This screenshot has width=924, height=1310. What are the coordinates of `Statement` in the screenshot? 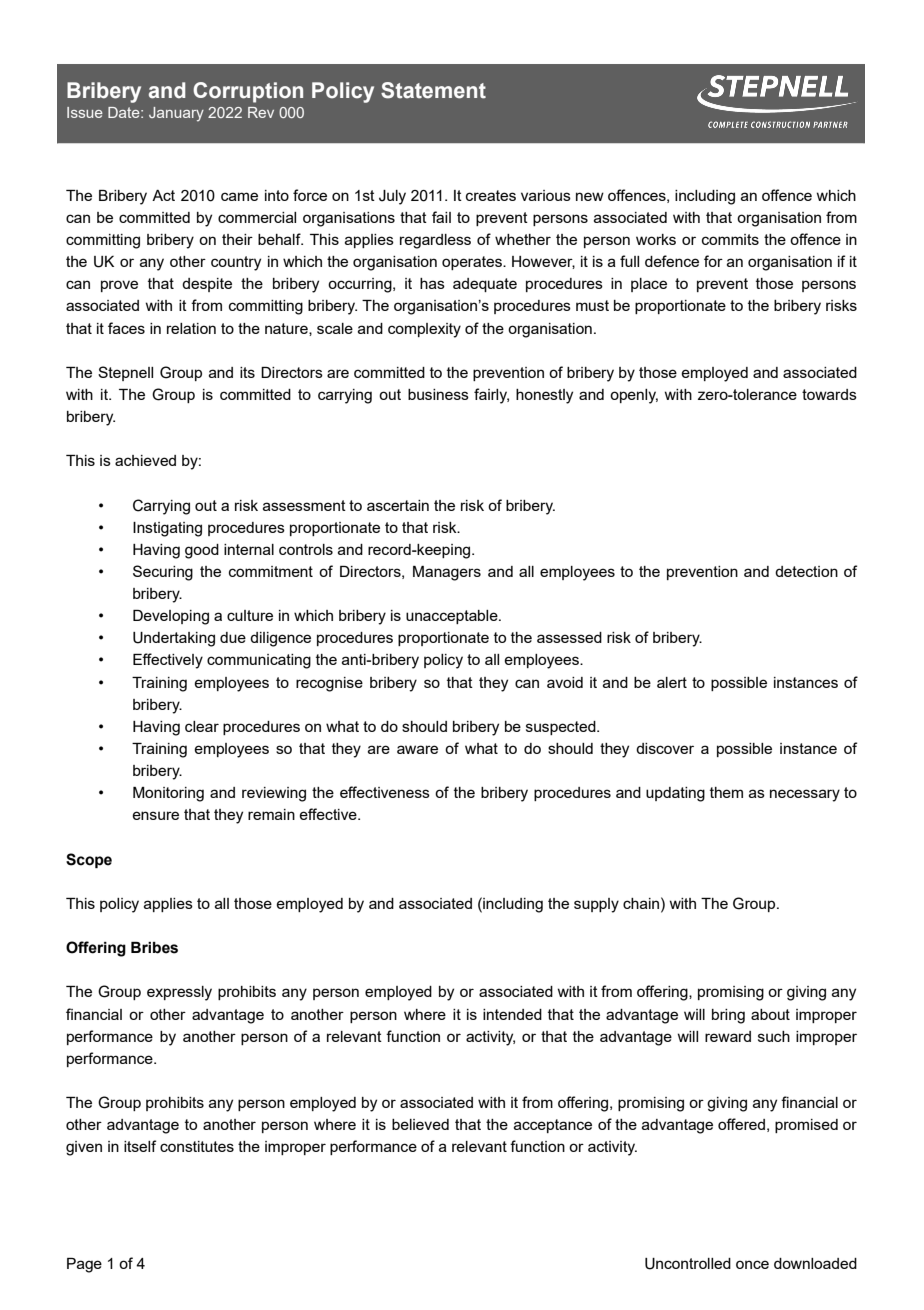 It's located at (433, 90).
